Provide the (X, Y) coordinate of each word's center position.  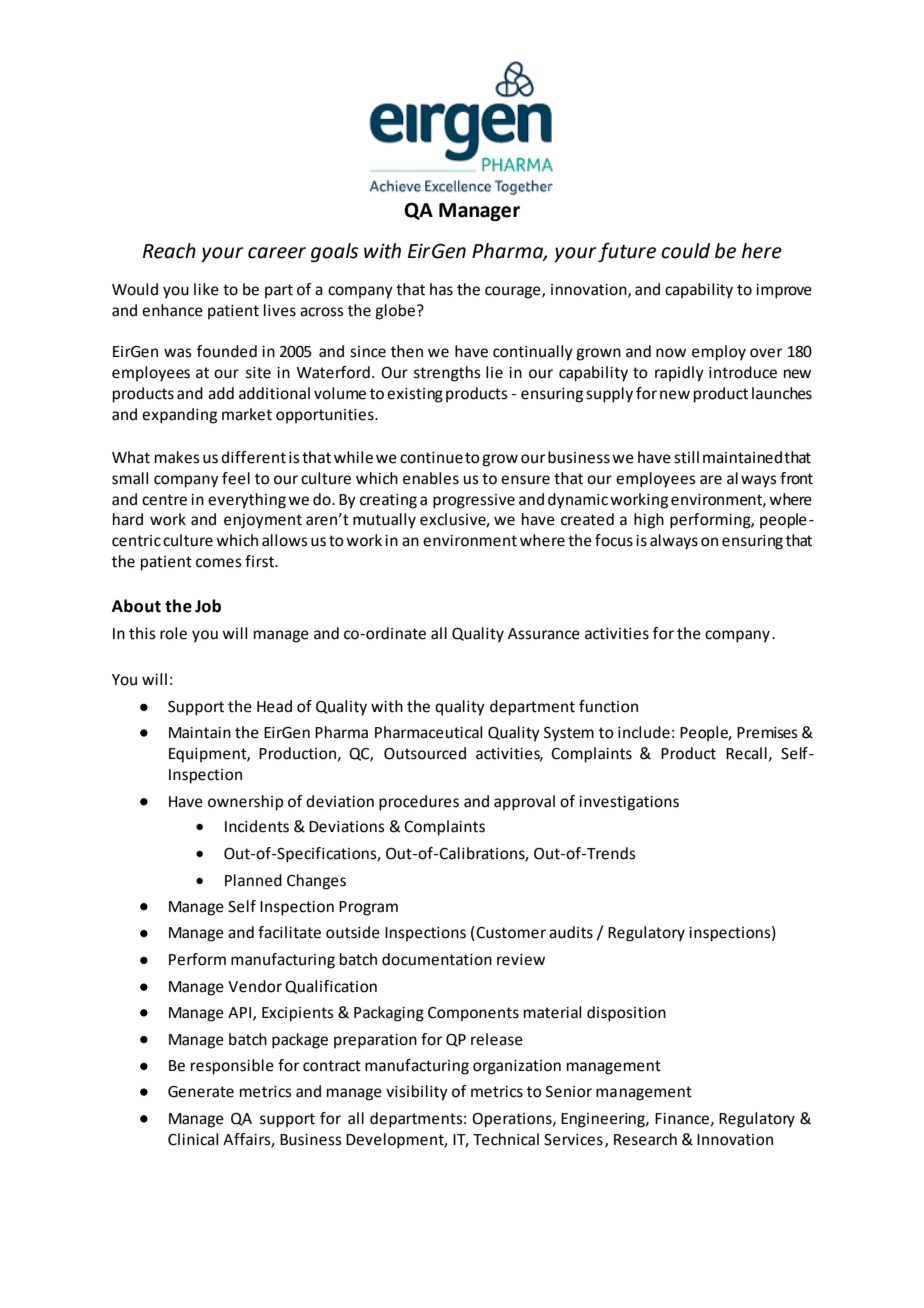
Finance (682, 1119)
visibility (417, 1093)
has (441, 289)
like (206, 289)
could (685, 251)
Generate (201, 1092)
